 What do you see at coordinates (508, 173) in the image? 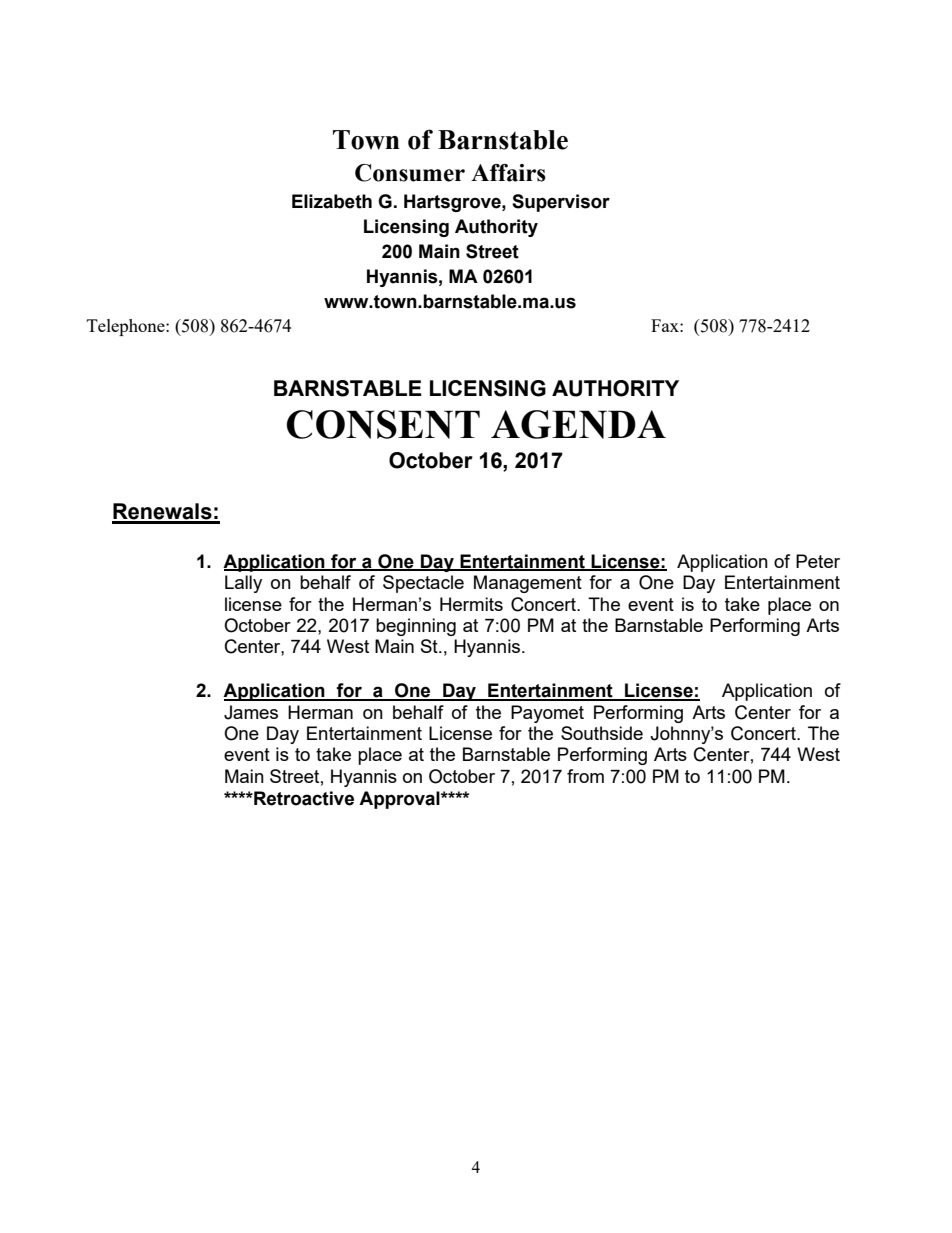
I see `Affairs` at bounding box center [508, 173].
